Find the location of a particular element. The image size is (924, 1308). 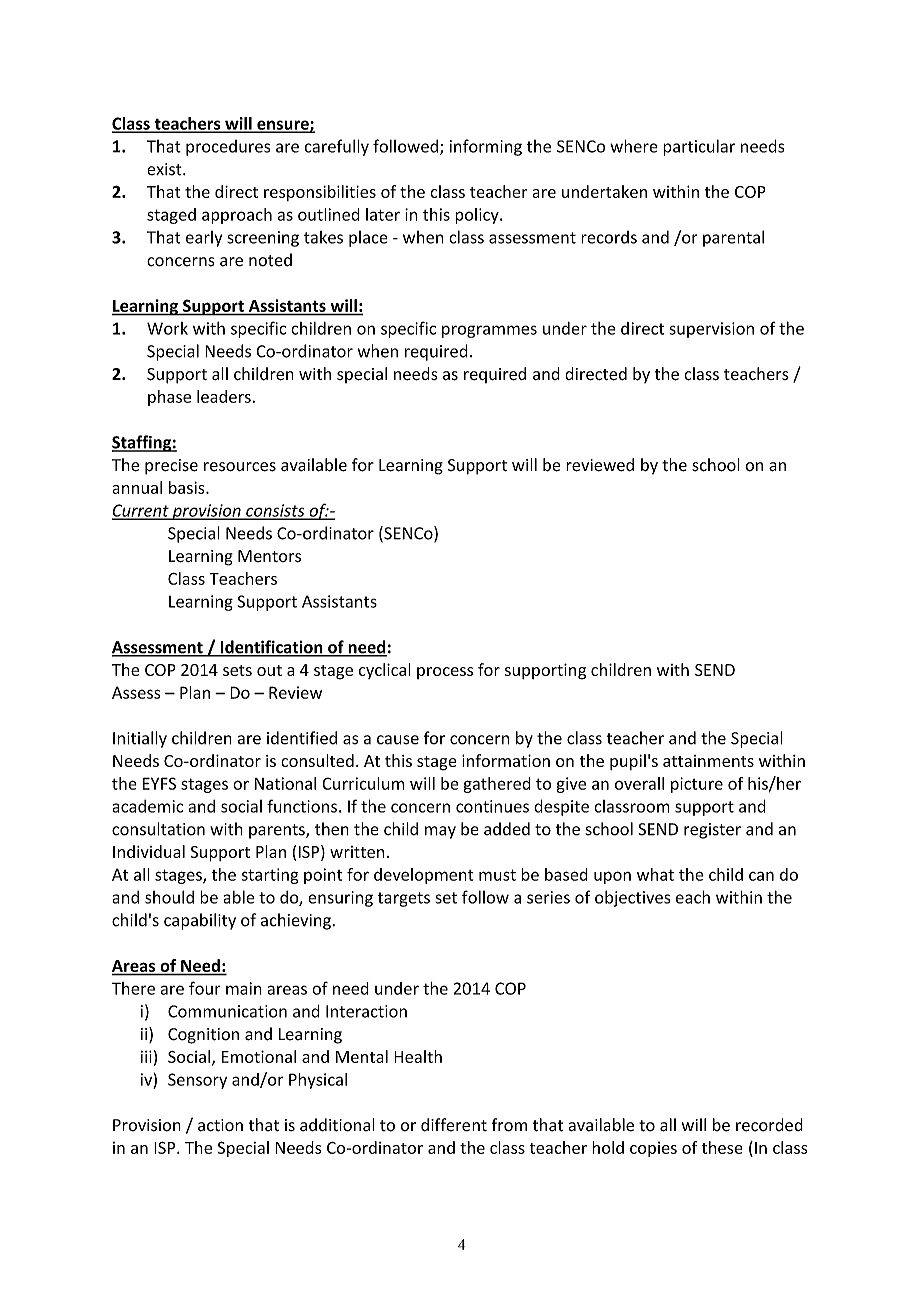

different is located at coordinates (454, 1125).
